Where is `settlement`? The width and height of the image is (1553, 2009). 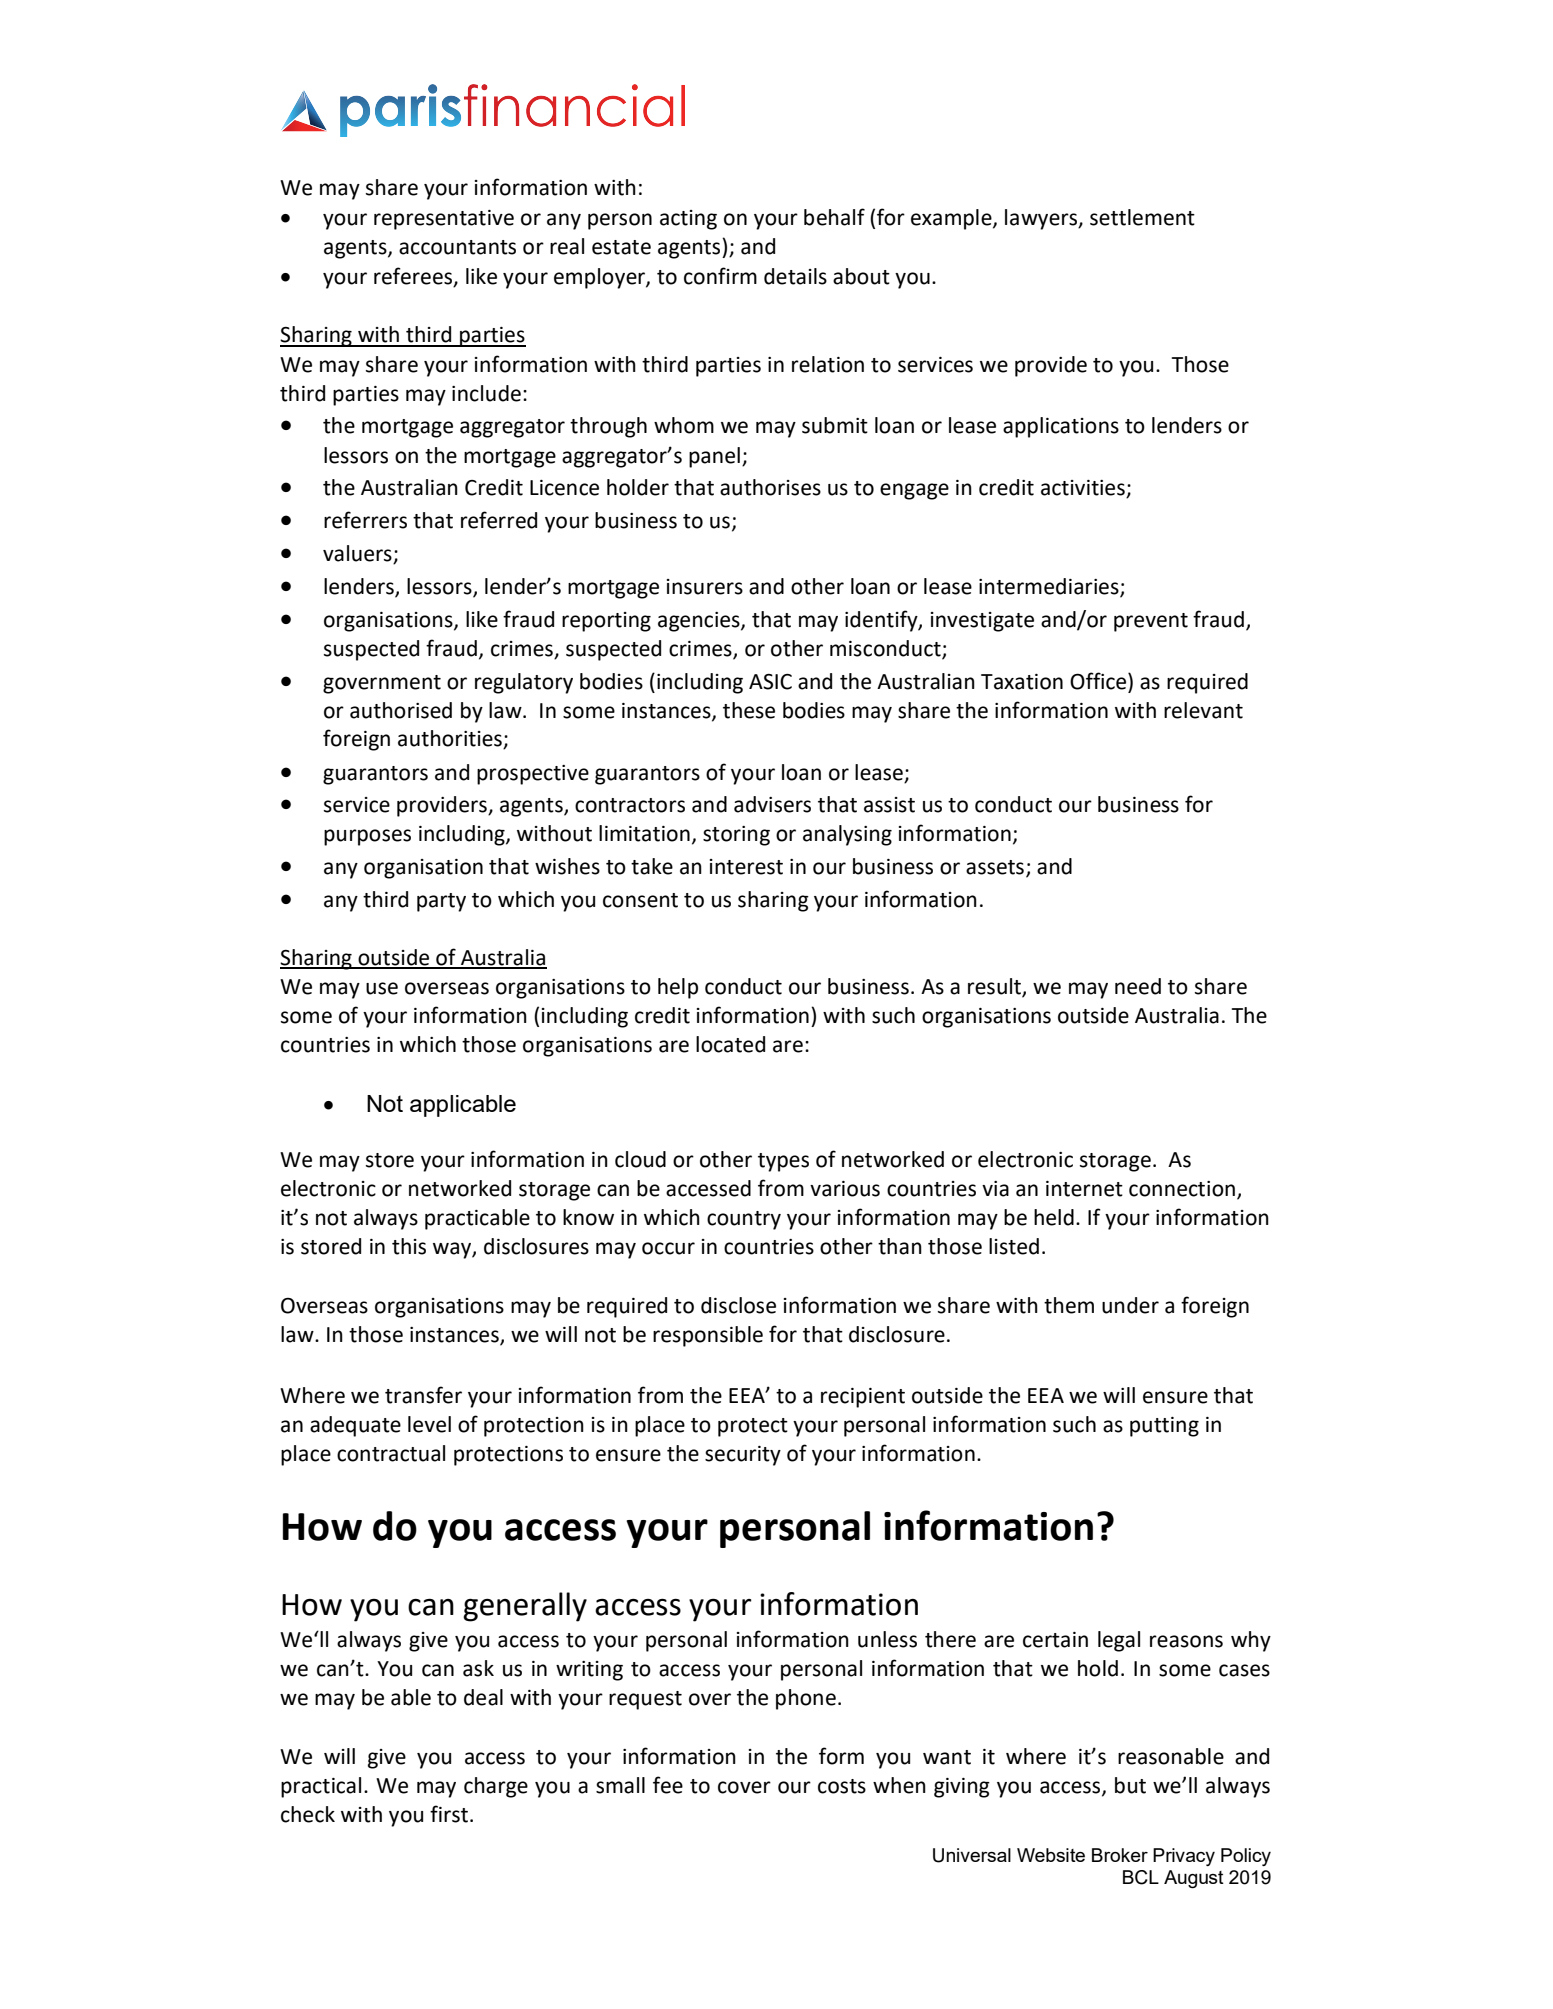 settlement is located at coordinates (1142, 217).
